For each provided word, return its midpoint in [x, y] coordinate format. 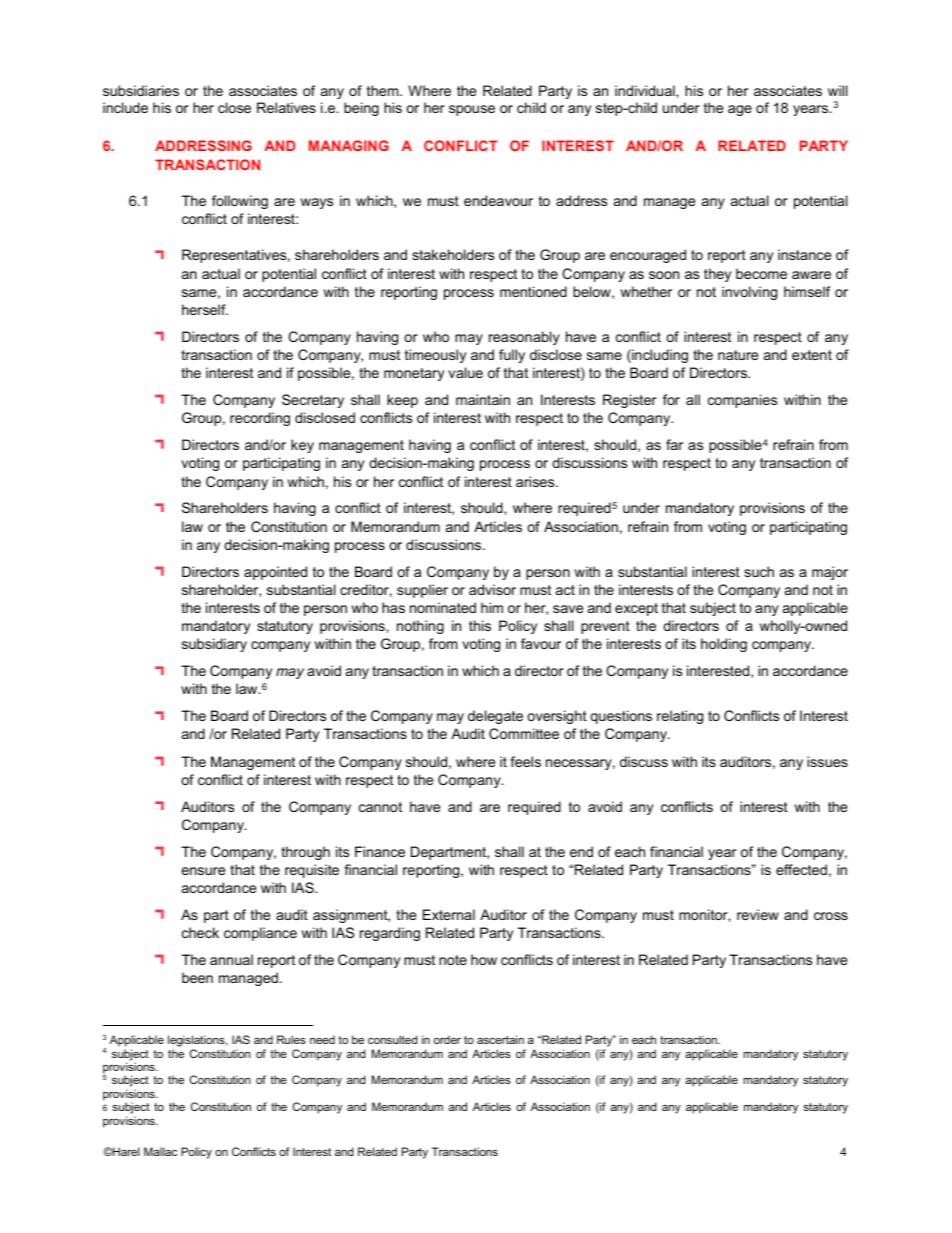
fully [512, 356]
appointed [275, 573]
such [759, 571]
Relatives [286, 107]
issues [827, 761]
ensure [203, 871]
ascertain [500, 1039]
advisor [492, 589]
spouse [472, 110]
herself [205, 309]
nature [738, 355]
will [838, 90]
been [197, 977]
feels [525, 761]
